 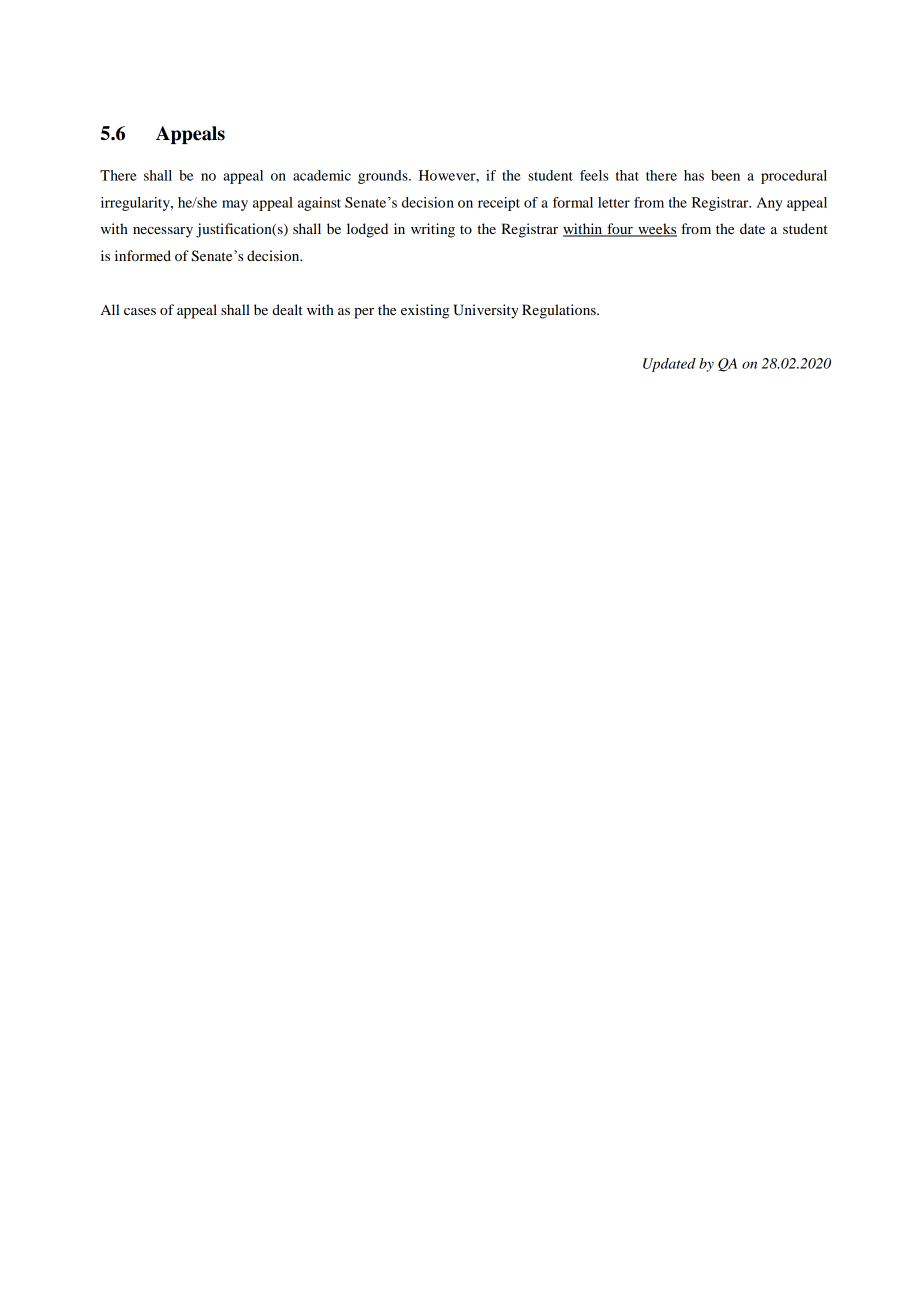 What do you see at coordinates (499, 204) in the document?
I see `receipt` at bounding box center [499, 204].
